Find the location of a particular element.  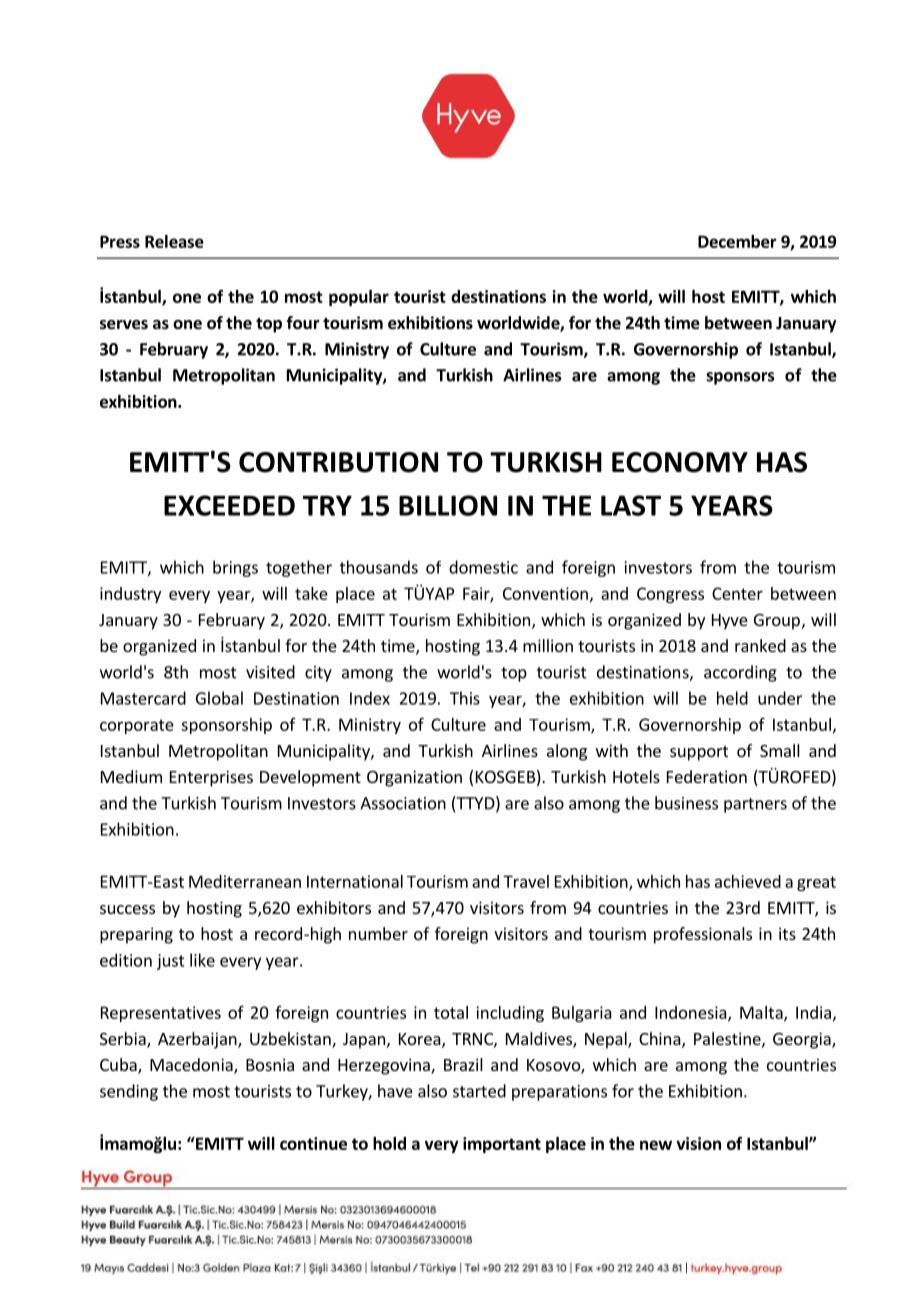

domestic is located at coordinates (483, 567).
